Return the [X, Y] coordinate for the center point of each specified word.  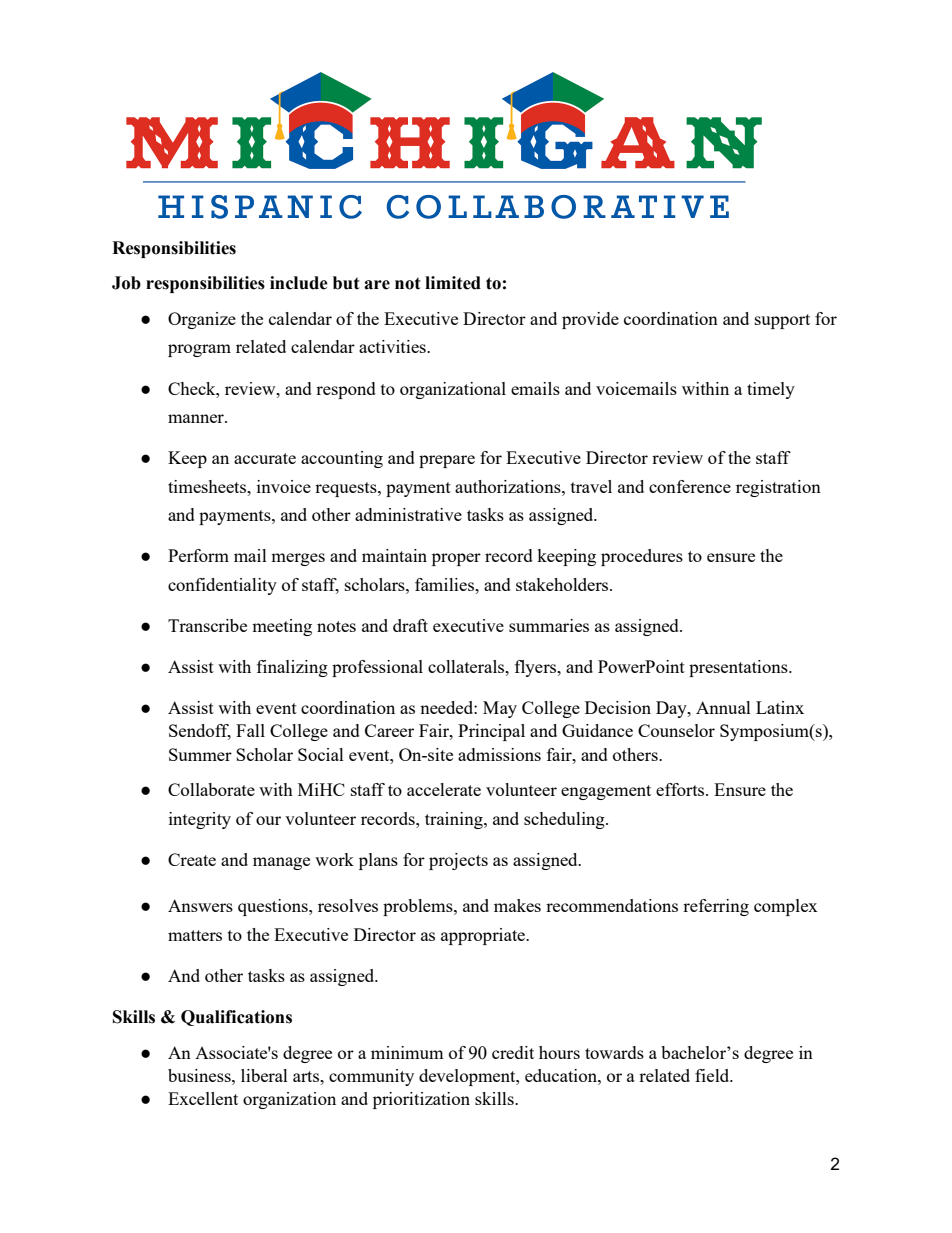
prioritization [421, 1100]
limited [453, 283]
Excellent [203, 1098]
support [782, 321]
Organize [202, 320]
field [713, 1075]
